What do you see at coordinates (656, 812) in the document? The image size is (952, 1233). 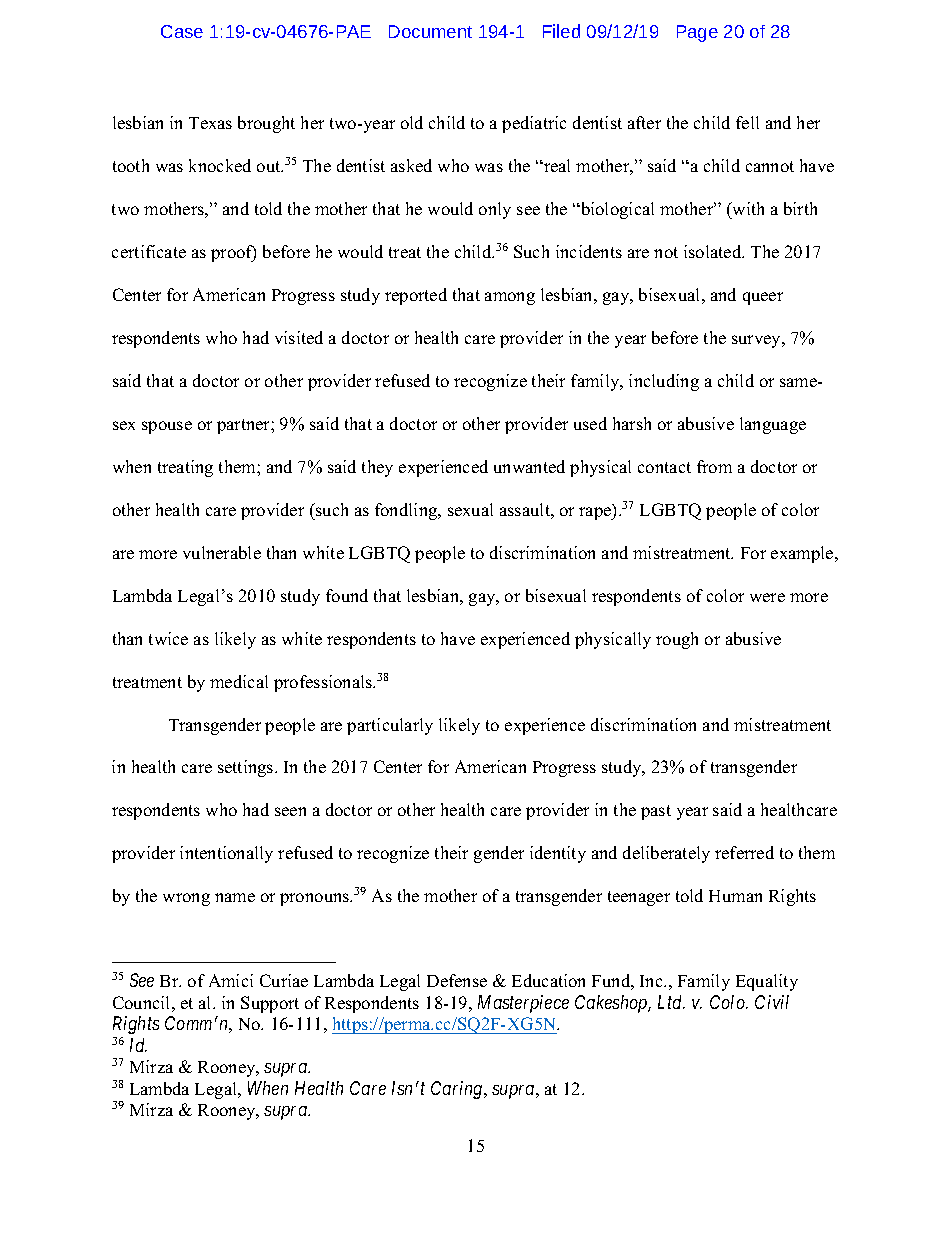 I see `past` at bounding box center [656, 812].
